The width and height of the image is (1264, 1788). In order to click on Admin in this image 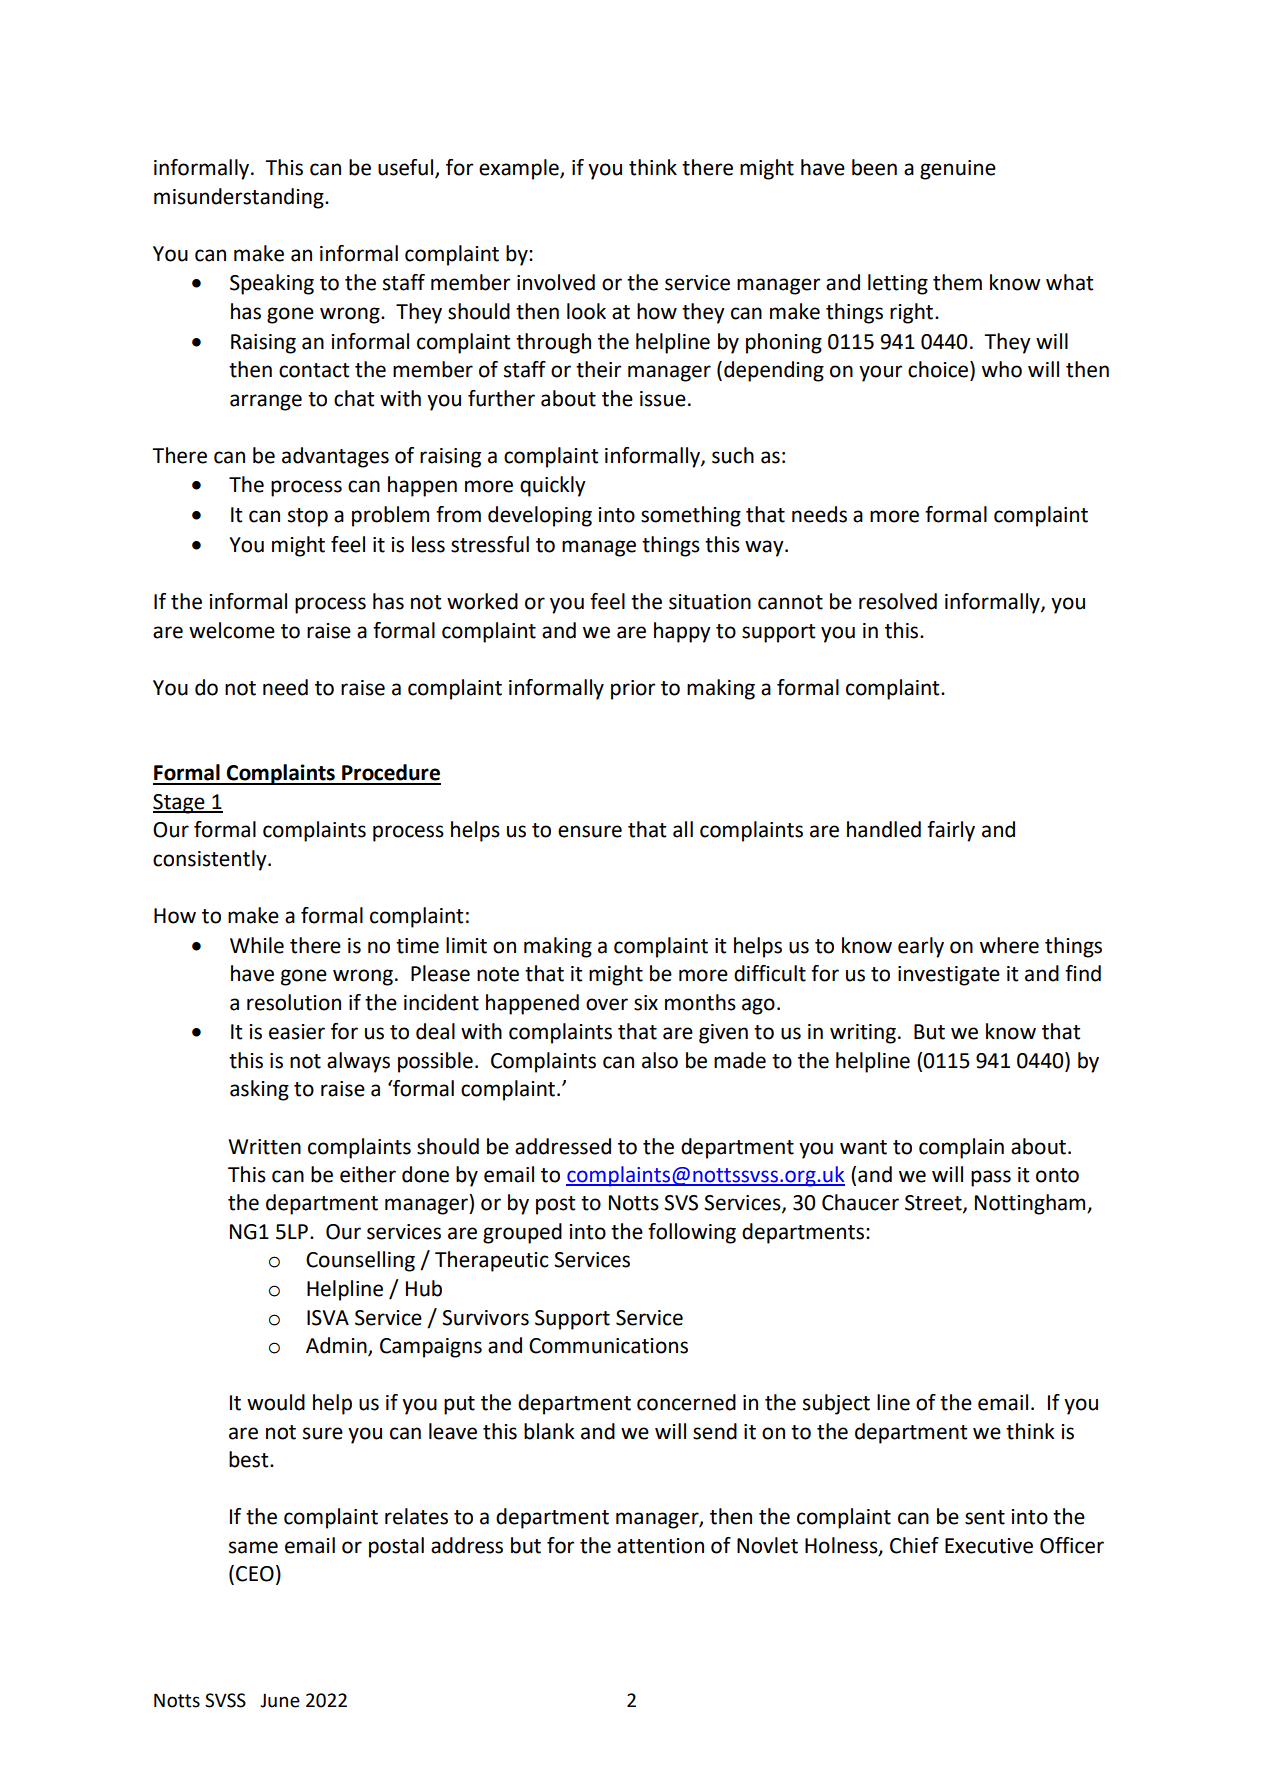, I will do `click(337, 1346)`.
